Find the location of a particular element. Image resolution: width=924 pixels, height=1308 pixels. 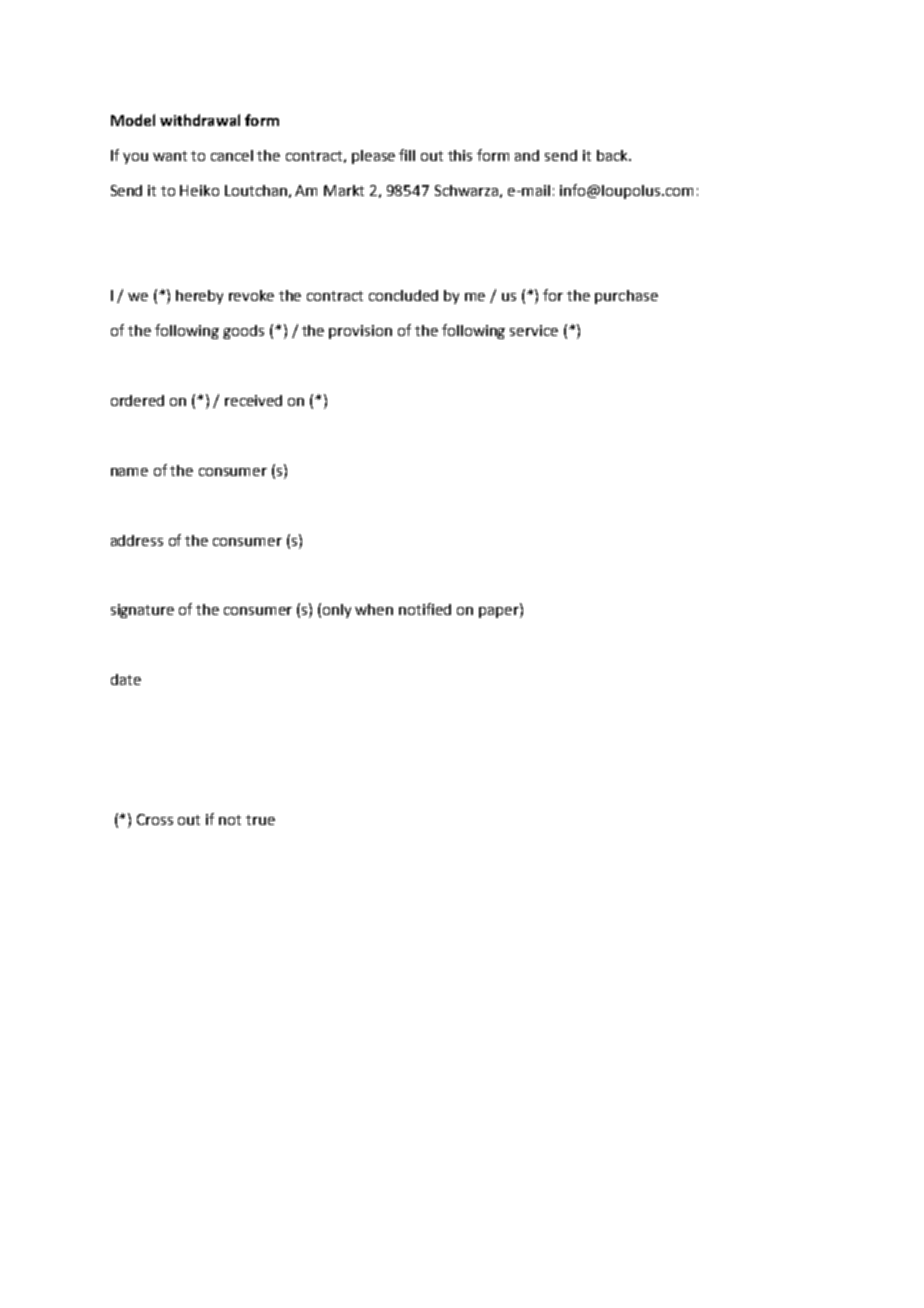

please is located at coordinates (373, 157).
